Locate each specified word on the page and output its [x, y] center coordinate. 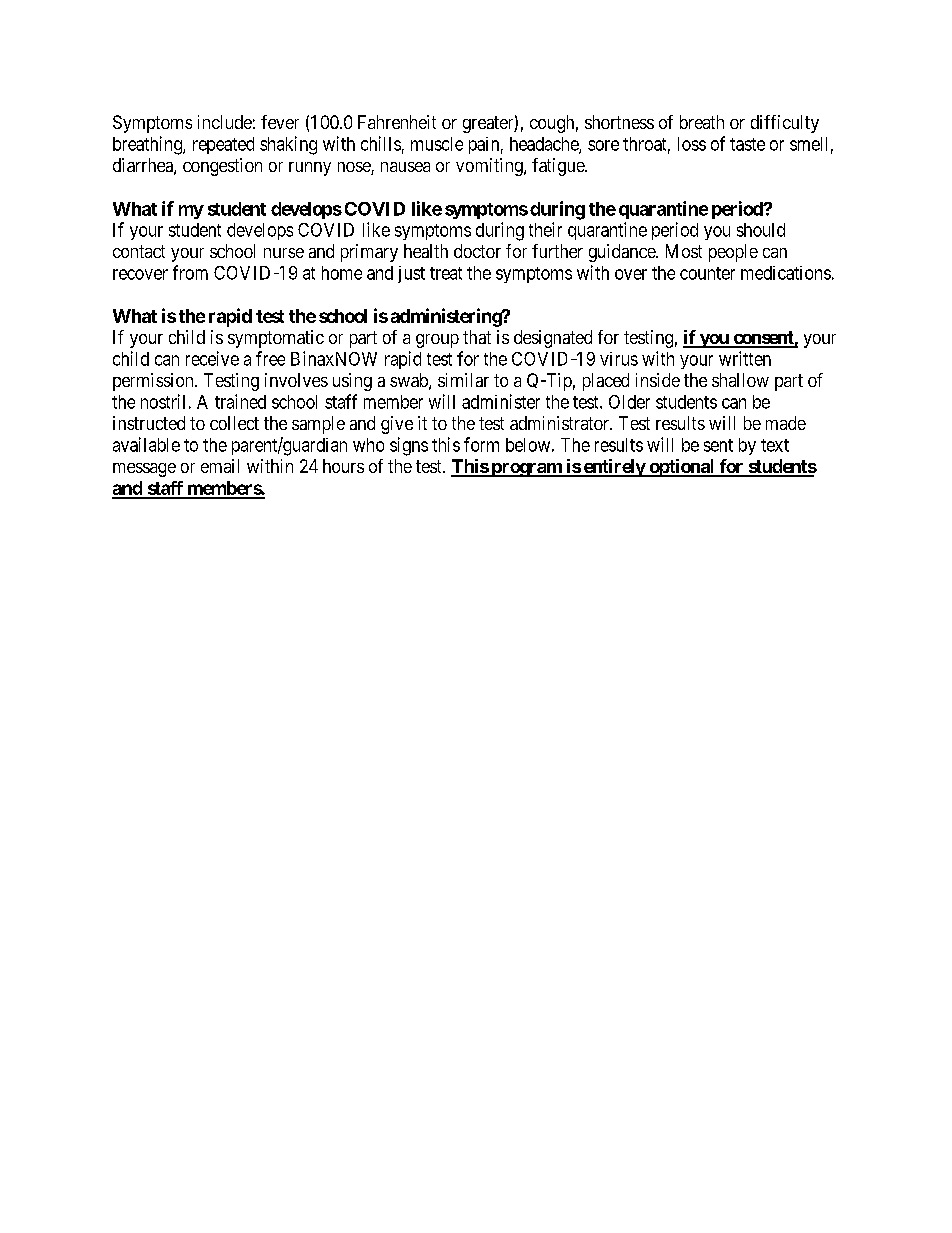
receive [212, 358]
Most [684, 251]
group [437, 341]
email [220, 466]
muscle [437, 144]
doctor [477, 251]
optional [682, 468]
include [225, 122]
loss [692, 144]
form [481, 444]
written [745, 358]
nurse [284, 253]
